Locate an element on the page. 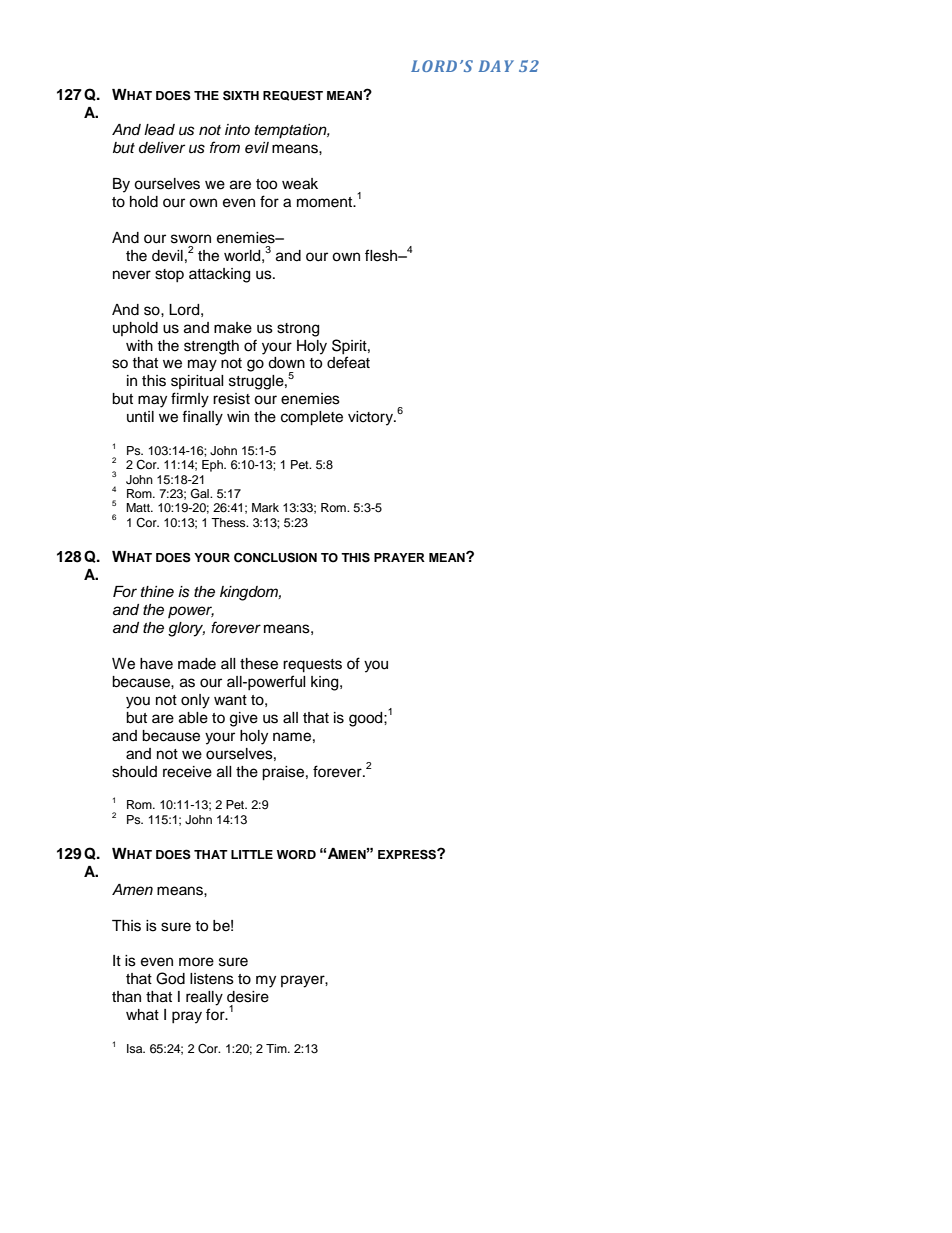  lead is located at coordinates (159, 130).
